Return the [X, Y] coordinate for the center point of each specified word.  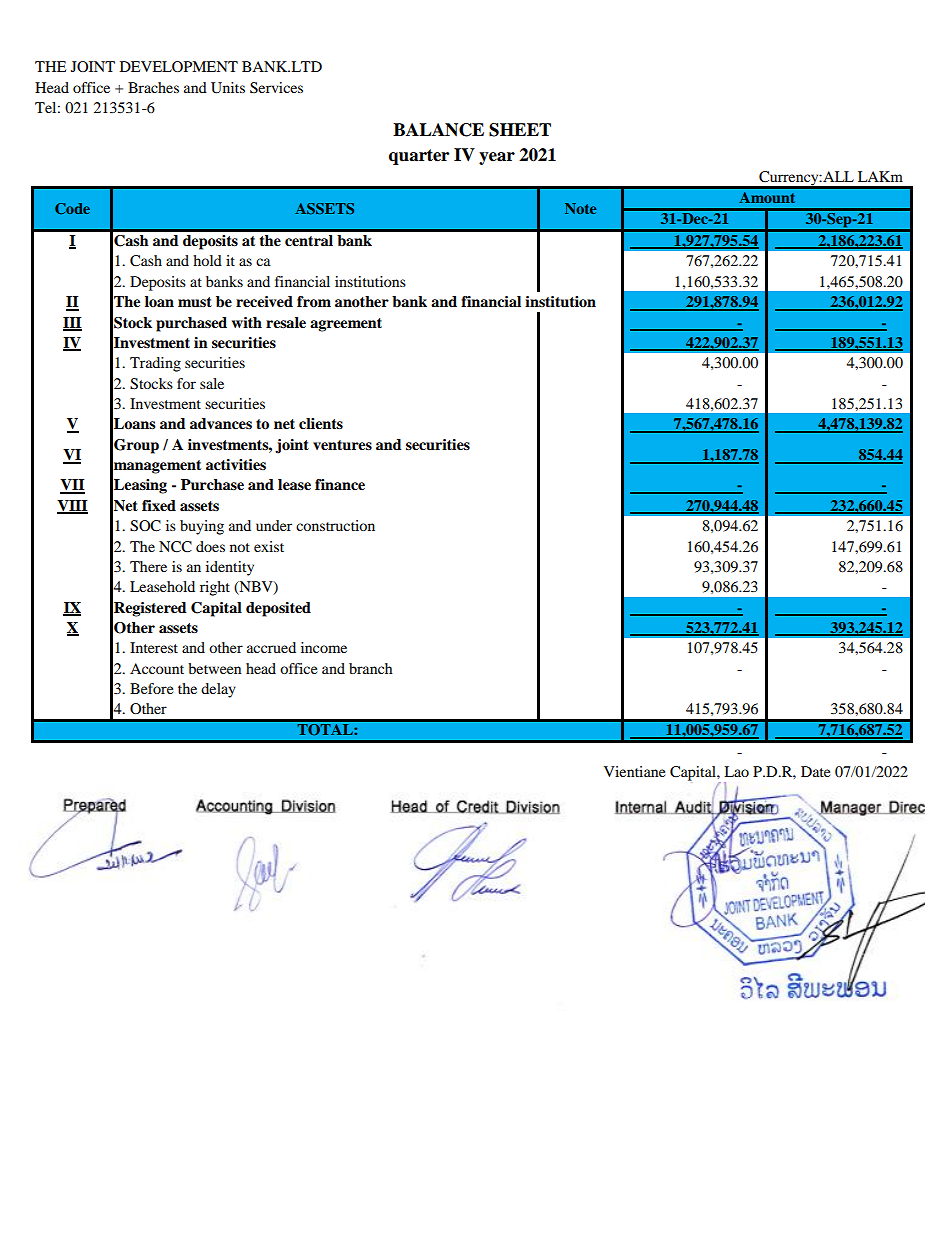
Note [580, 208]
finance [340, 484]
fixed [159, 505]
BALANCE [438, 130]
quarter [419, 157]
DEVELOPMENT [179, 66]
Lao [736, 771]
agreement [346, 325]
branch [371, 668]
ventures [342, 445]
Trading [155, 364]
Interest [154, 647]
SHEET [520, 130]
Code [72, 208]
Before [151, 688]
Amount [767, 197]
